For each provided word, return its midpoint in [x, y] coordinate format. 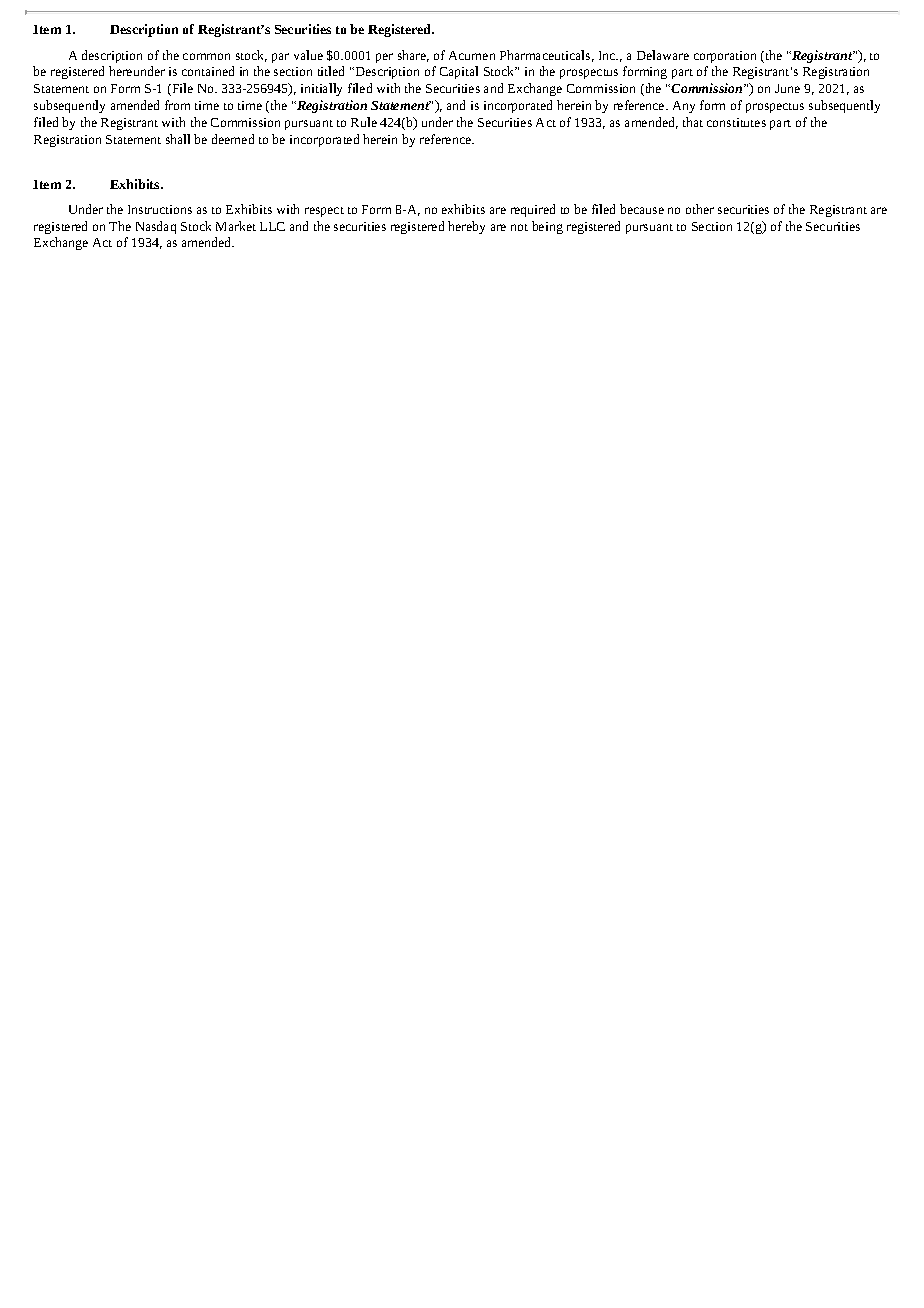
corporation [725, 57]
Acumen [472, 55]
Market [236, 226]
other [700, 209]
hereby [466, 227]
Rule [364, 122]
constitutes [736, 122]
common [206, 56]
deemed [233, 139]
